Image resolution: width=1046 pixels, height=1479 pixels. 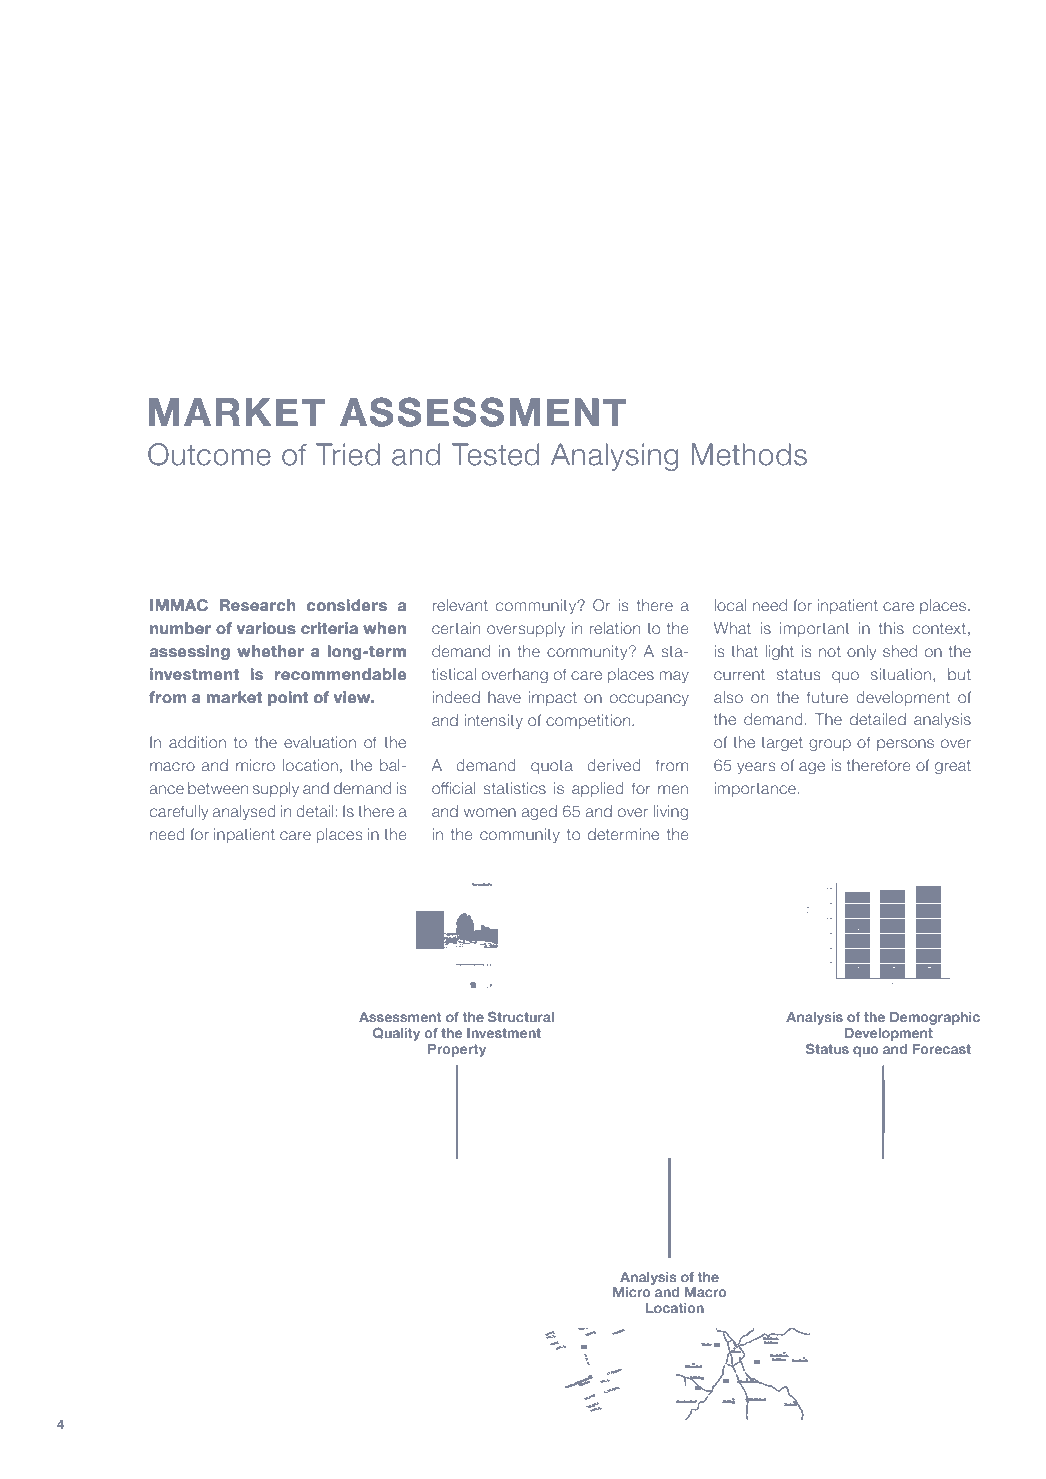 I want to click on Quality, so click(x=396, y=1034).
